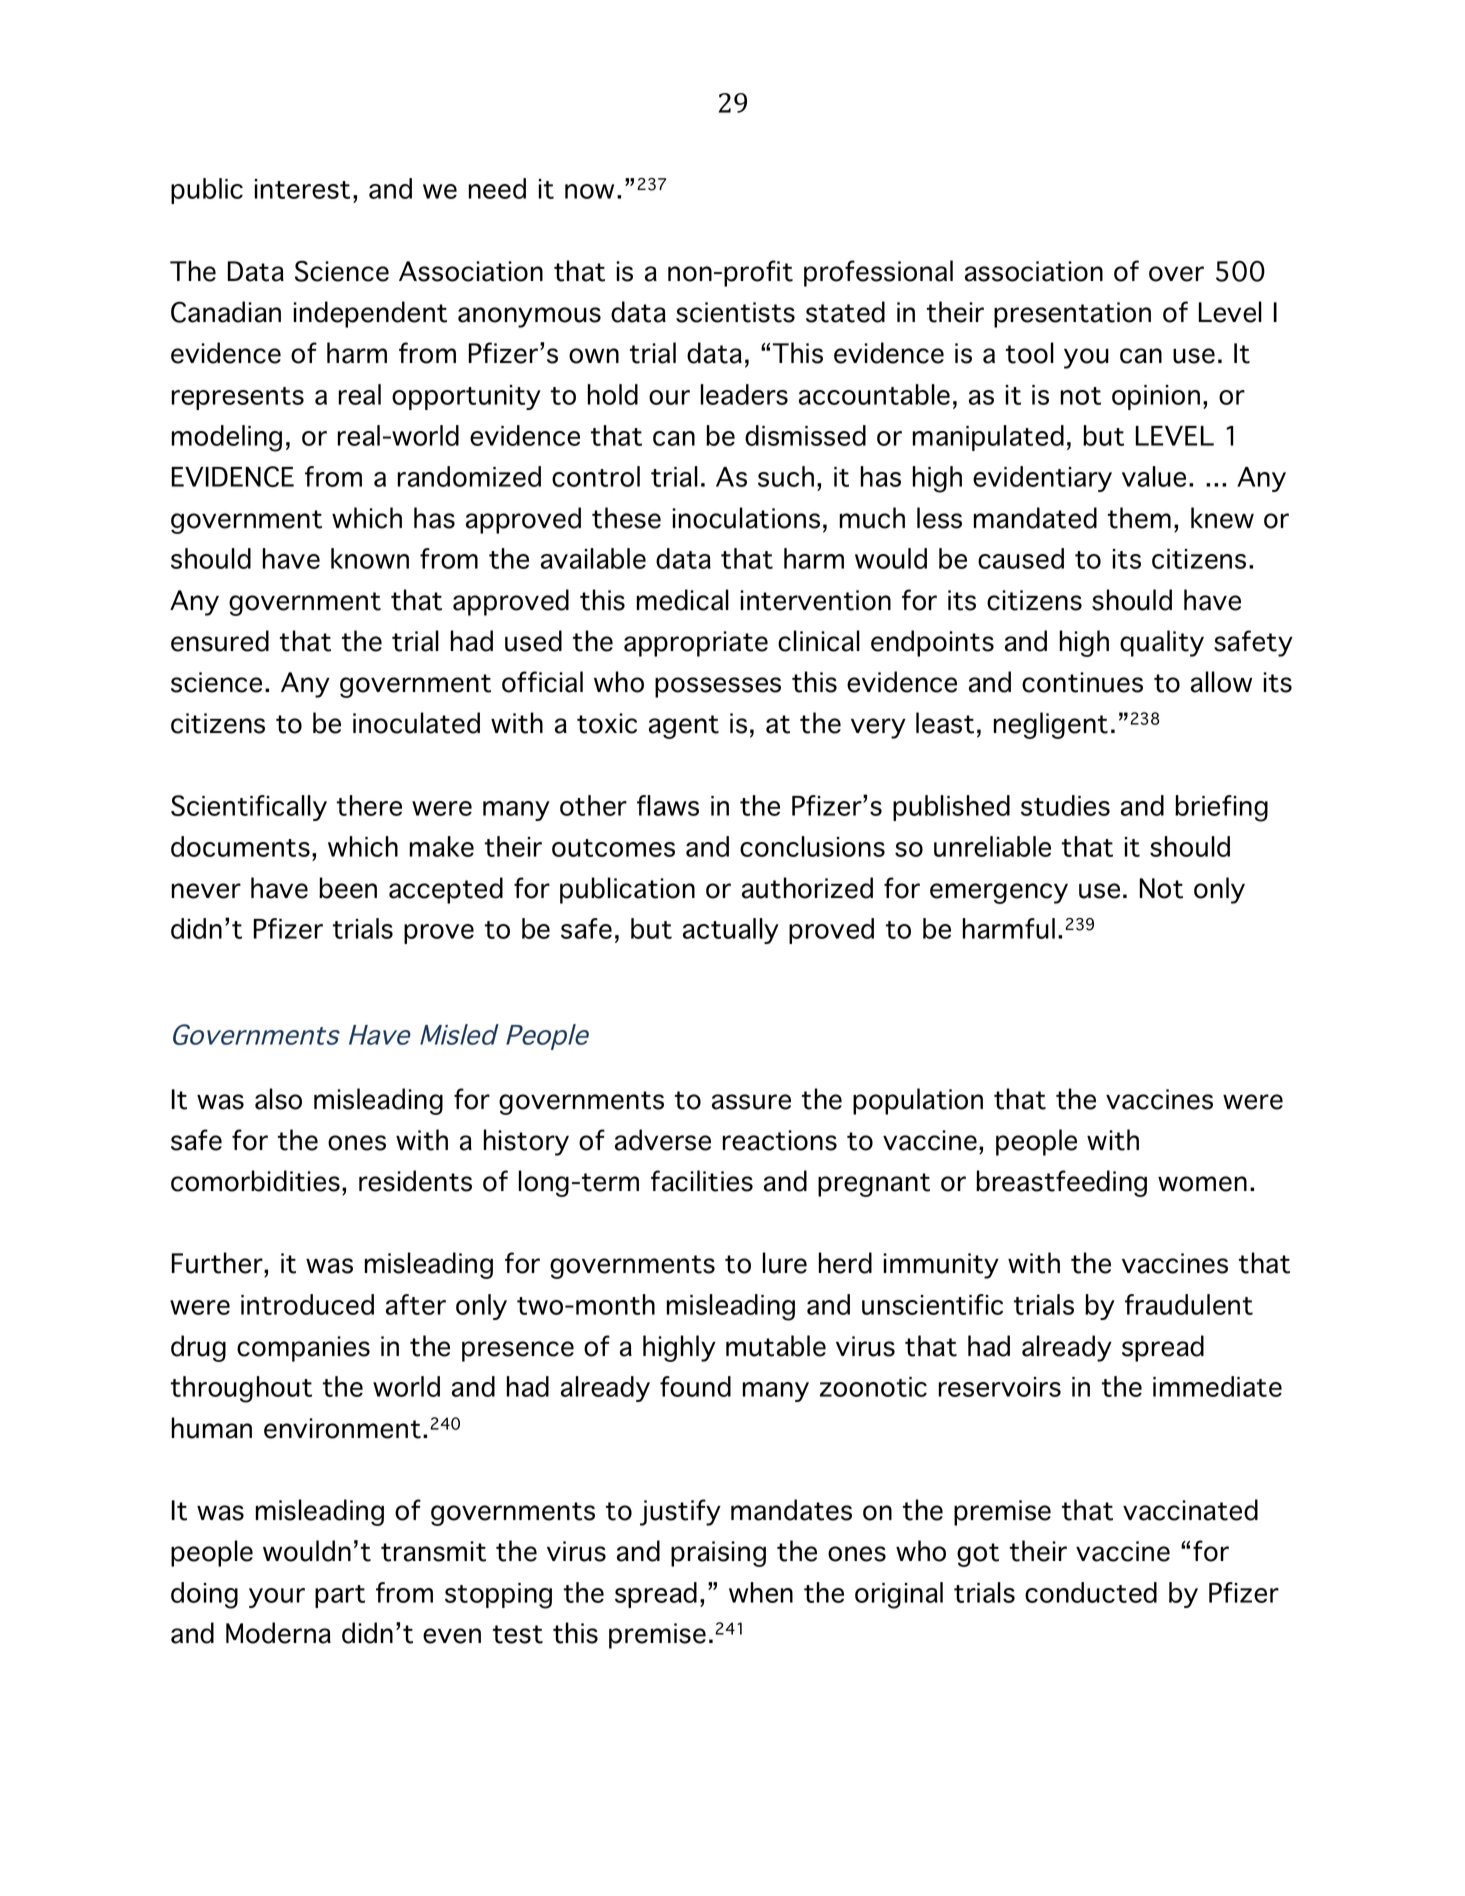 The image size is (1465, 1896). What do you see at coordinates (348, 888) in the document?
I see `been` at bounding box center [348, 888].
